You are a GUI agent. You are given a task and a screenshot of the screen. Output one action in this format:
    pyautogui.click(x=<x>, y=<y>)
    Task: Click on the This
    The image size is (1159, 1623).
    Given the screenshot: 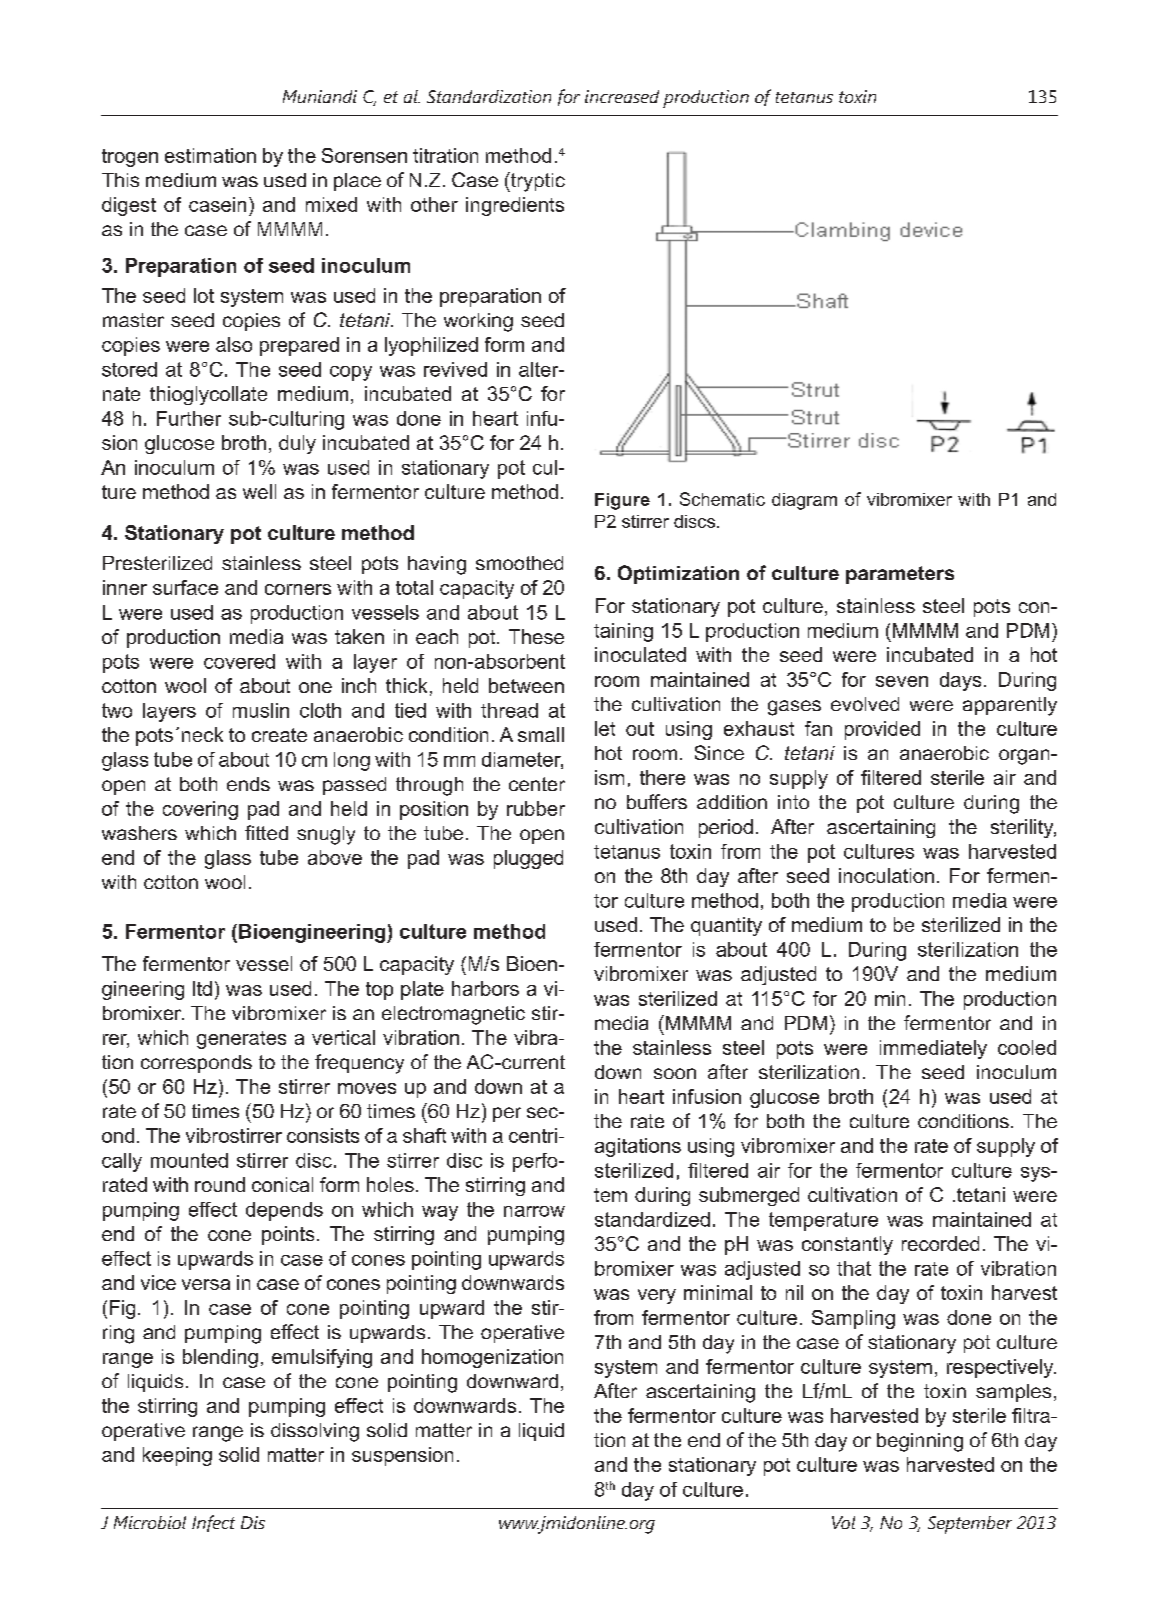 What is the action you would take?
    pyautogui.click(x=120, y=180)
